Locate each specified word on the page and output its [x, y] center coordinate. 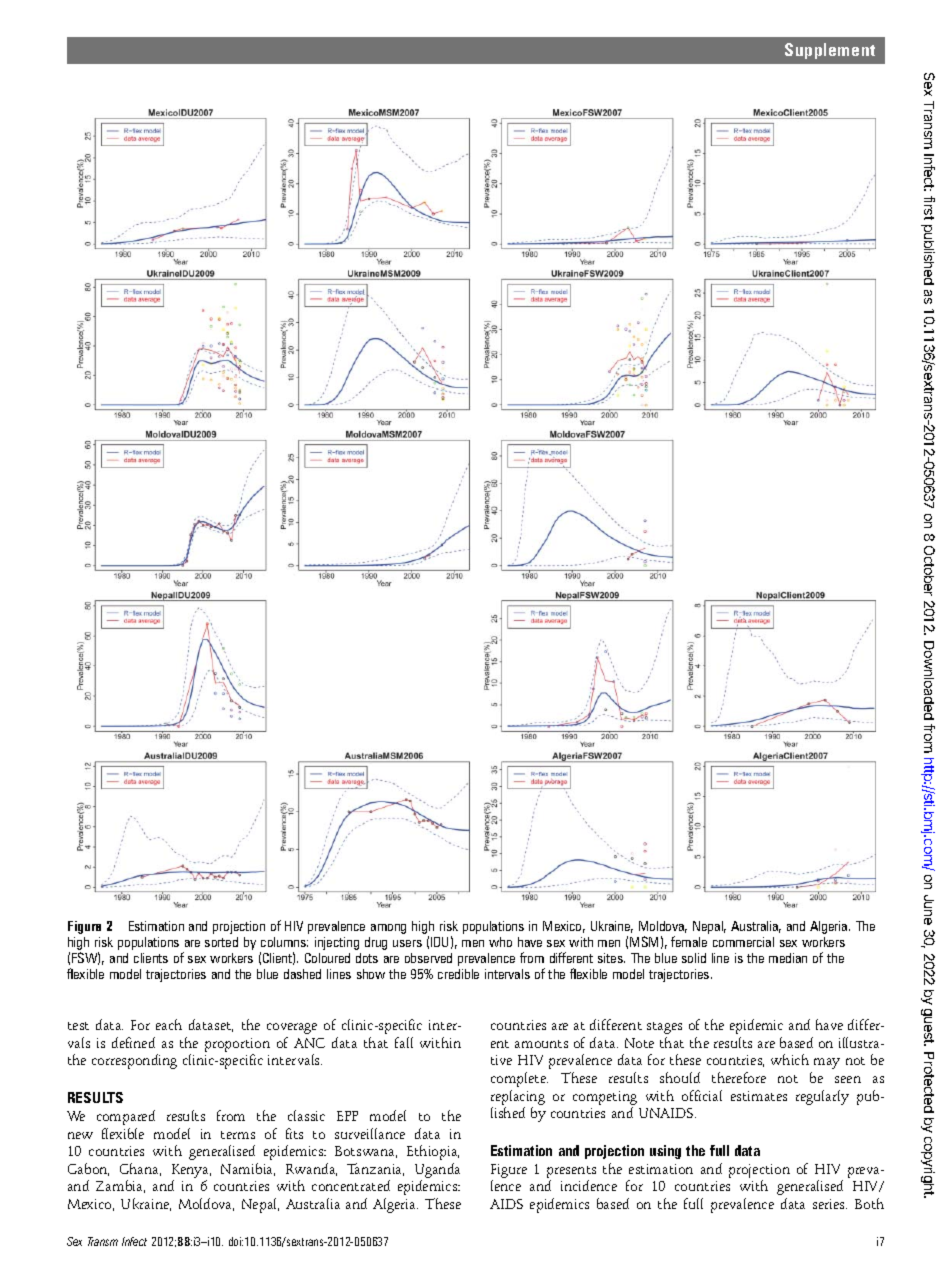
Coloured [327, 958]
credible [458, 974]
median [788, 958]
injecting [337, 943]
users [407, 943]
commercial [743, 942]
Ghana [140, 1169]
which [790, 1059]
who [500, 942]
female [689, 941]
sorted [221, 942]
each [169, 1024]
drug [376, 943]
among [388, 929]
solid [694, 958]
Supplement [830, 51]
